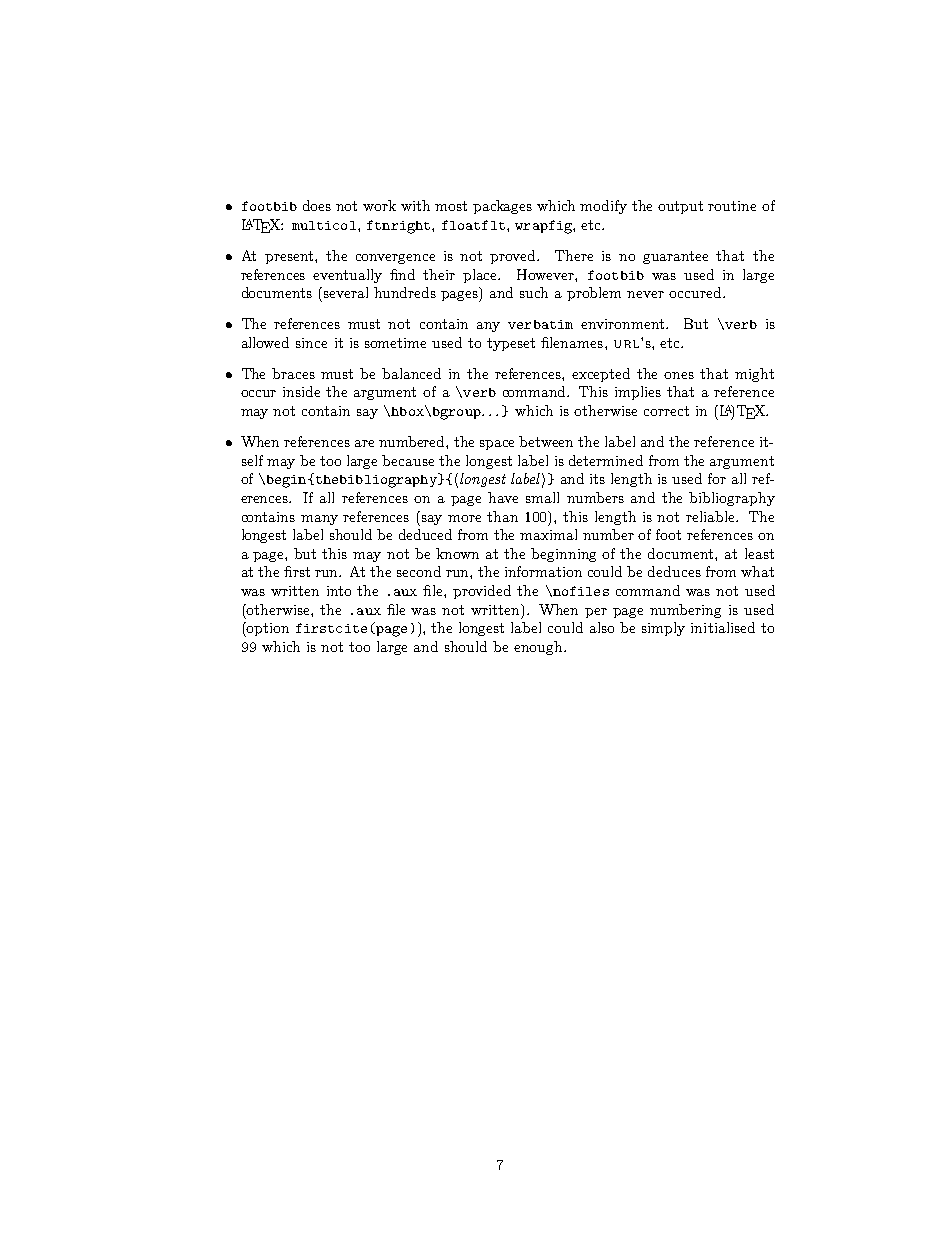 The image size is (952, 1233). Describe the element at coordinates (497, 445) in the image. I see `space` at that location.
